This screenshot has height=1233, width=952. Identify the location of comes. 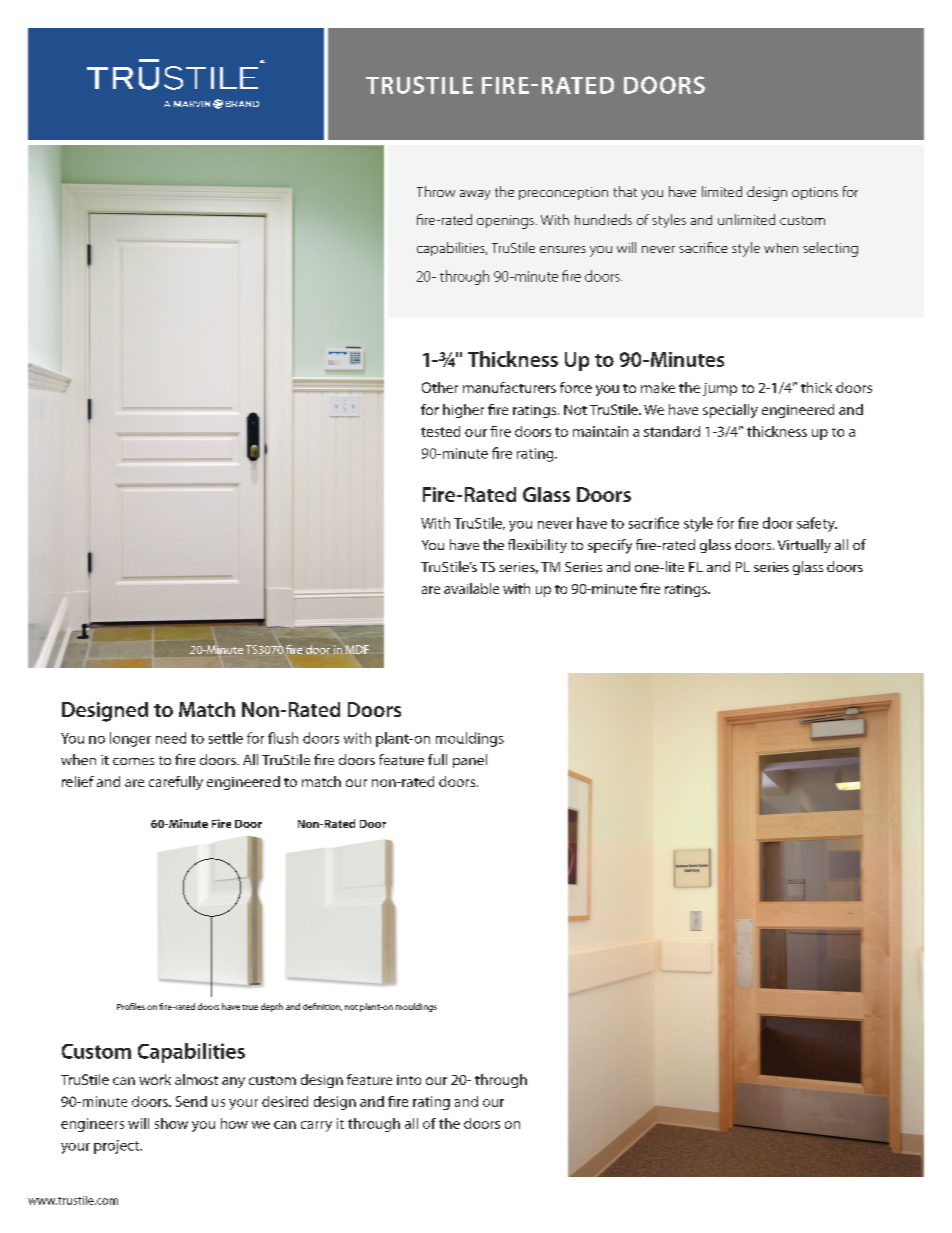
(133, 761).
